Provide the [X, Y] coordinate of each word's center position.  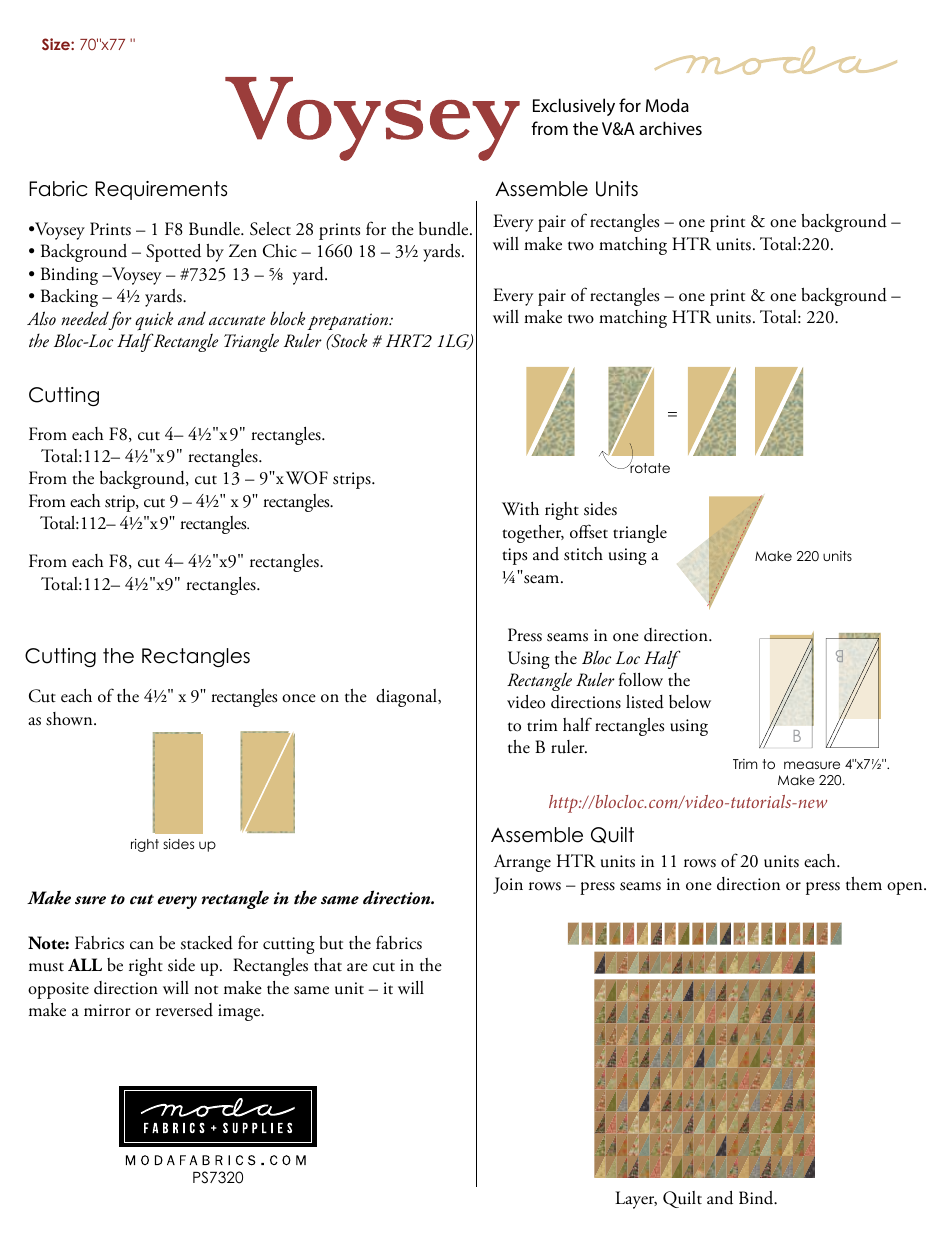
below [690, 702]
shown [70, 719]
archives [670, 128]
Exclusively [574, 107]
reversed [184, 1010]
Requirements [161, 190]
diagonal [407, 697]
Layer [636, 1200]
